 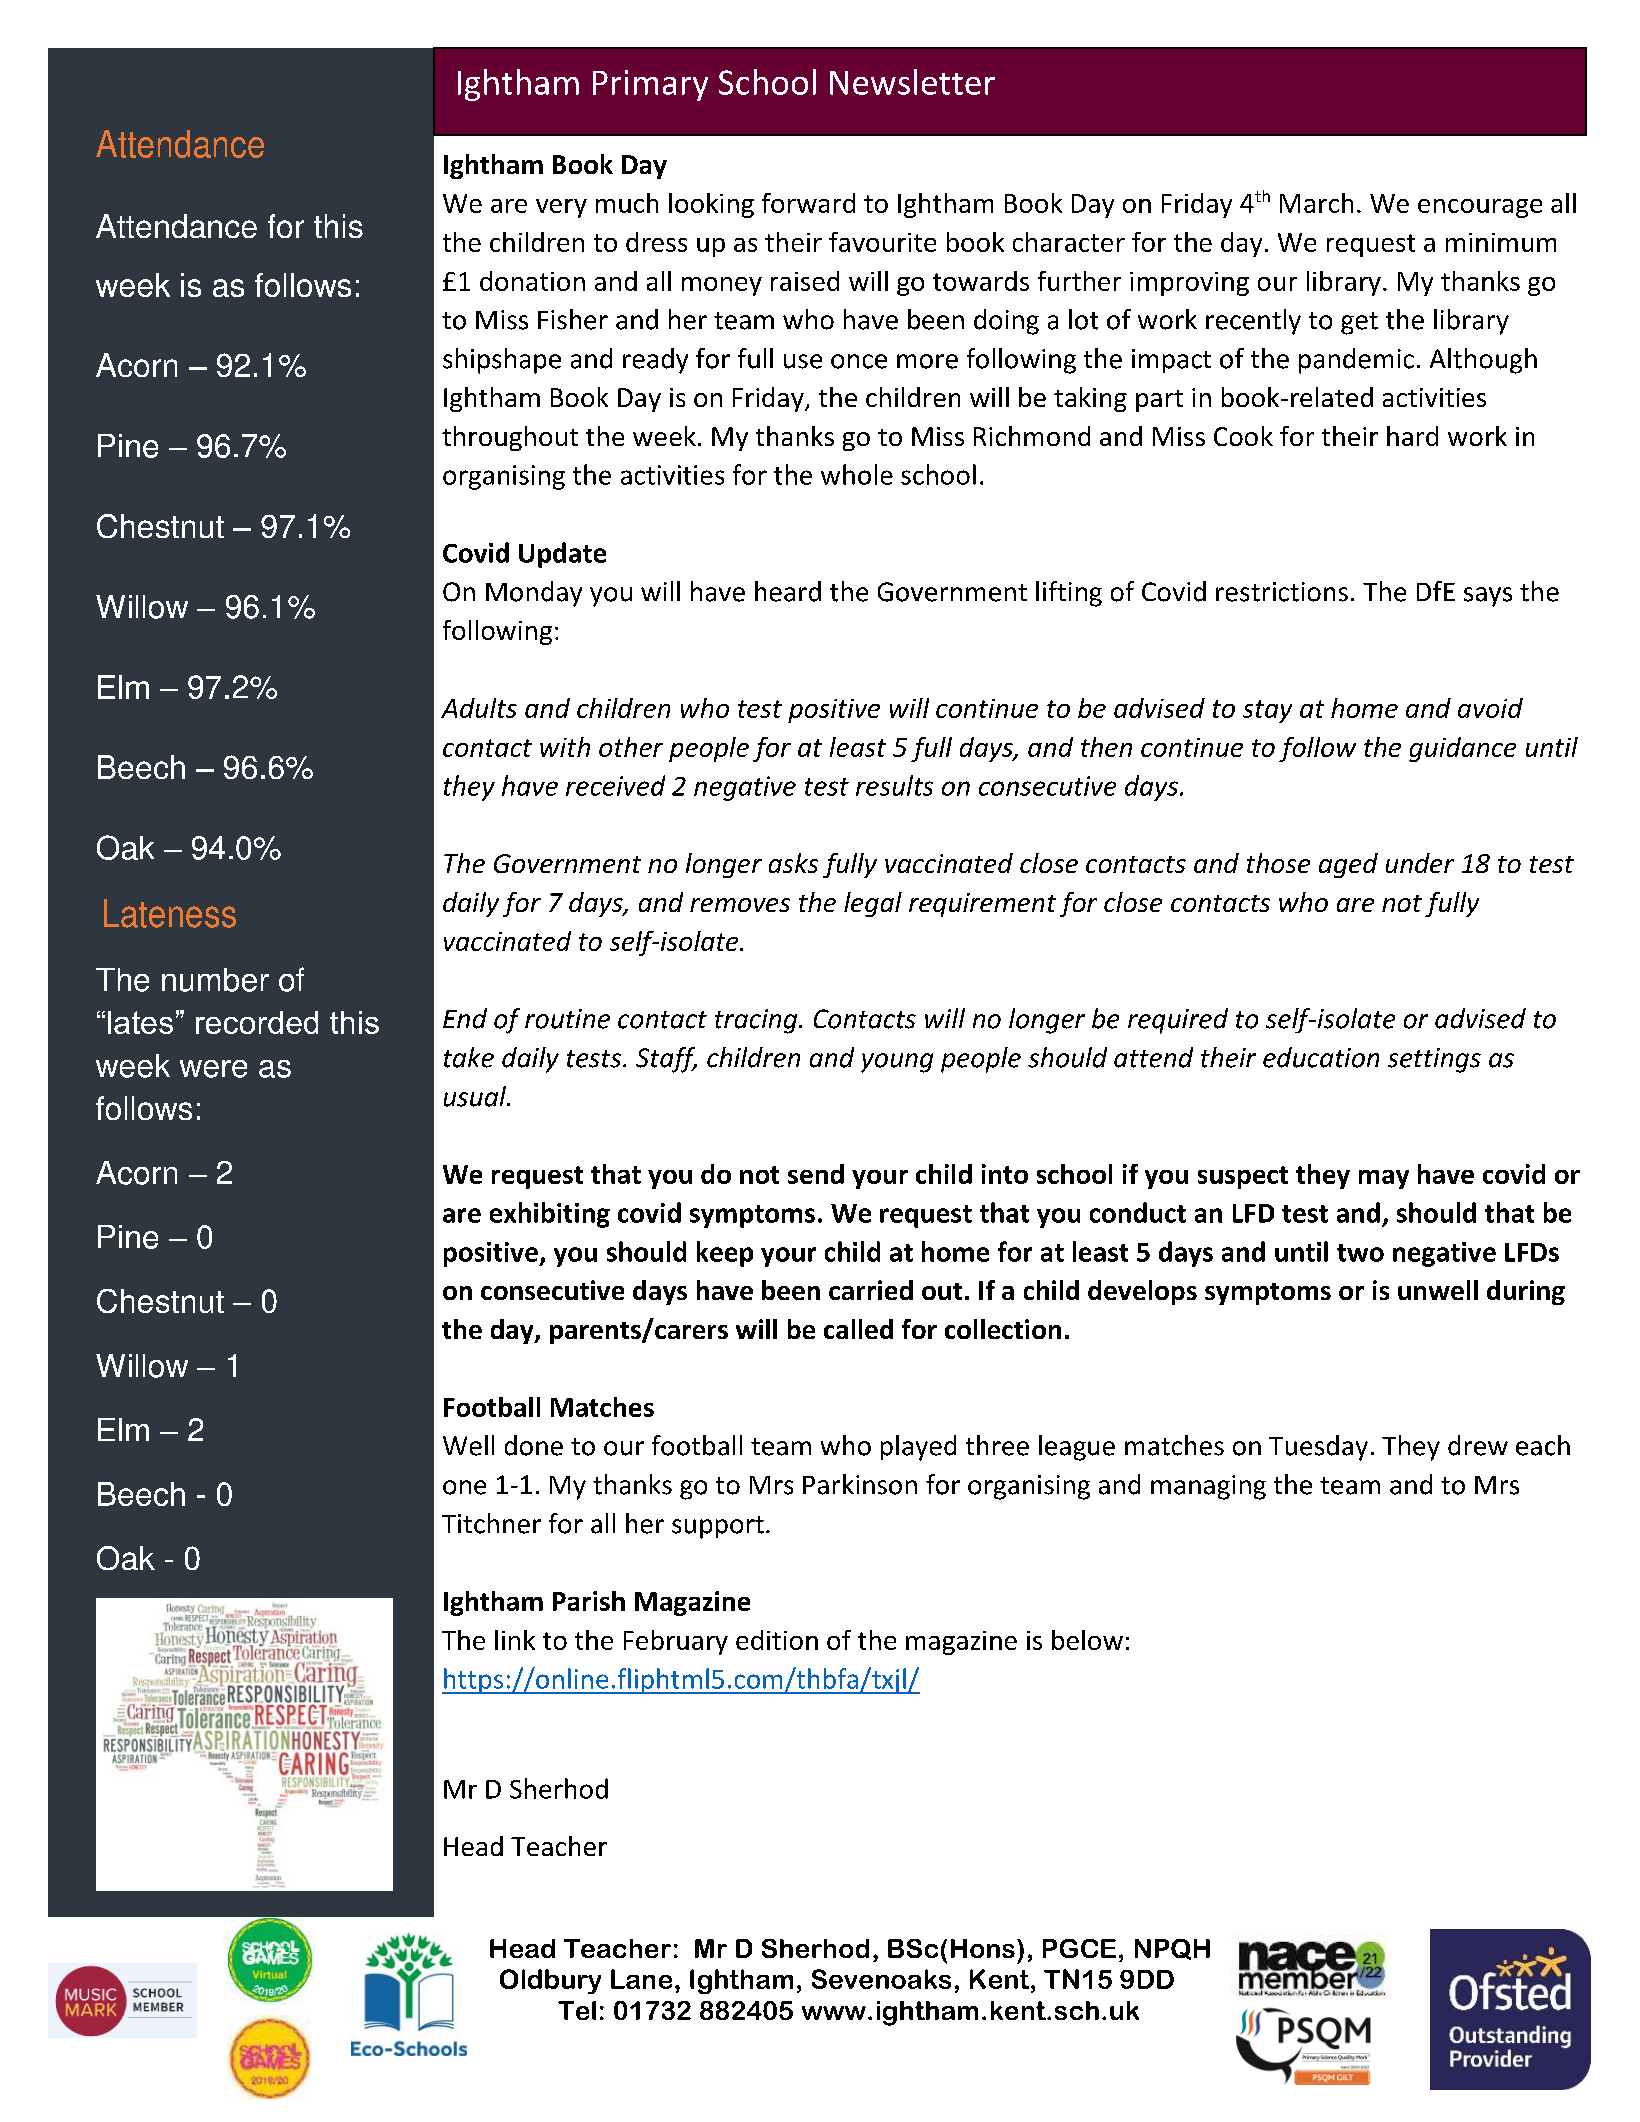 I want to click on education, so click(x=1321, y=1057).
